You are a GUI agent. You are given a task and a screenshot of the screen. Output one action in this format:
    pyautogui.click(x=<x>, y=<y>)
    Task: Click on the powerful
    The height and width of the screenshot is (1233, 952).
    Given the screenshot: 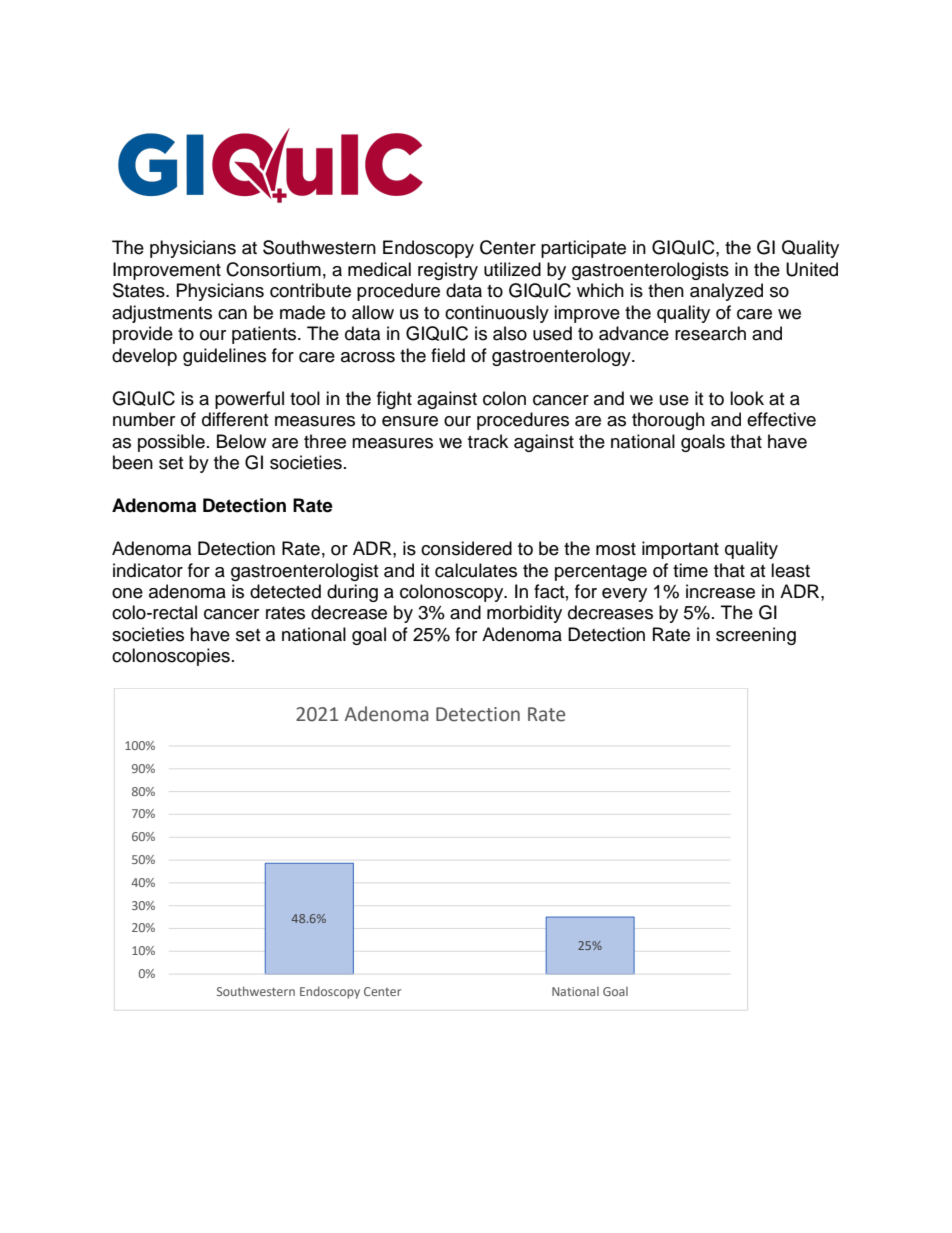 What is the action you would take?
    pyautogui.click(x=249, y=400)
